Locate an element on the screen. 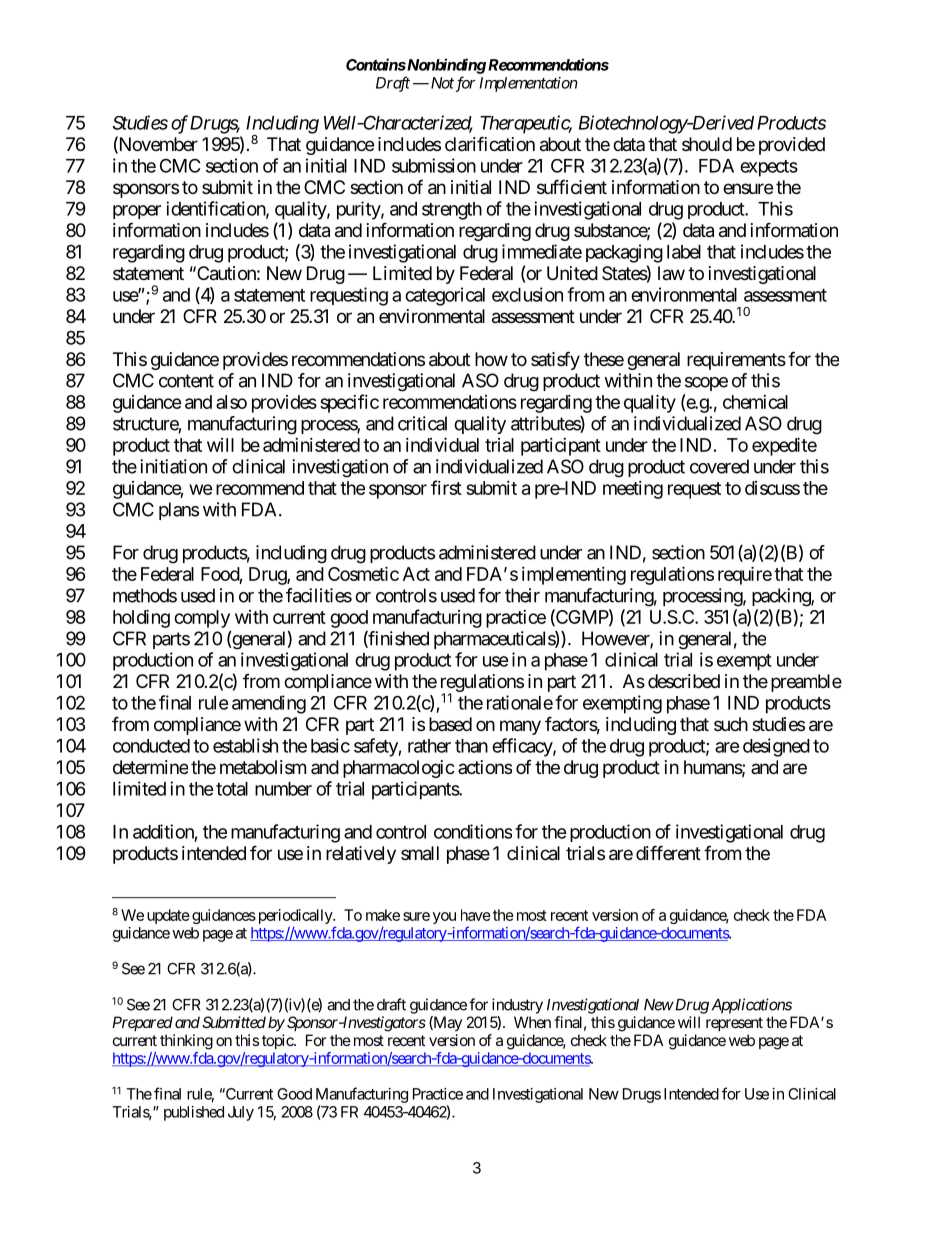  proper is located at coordinates (137, 212).
